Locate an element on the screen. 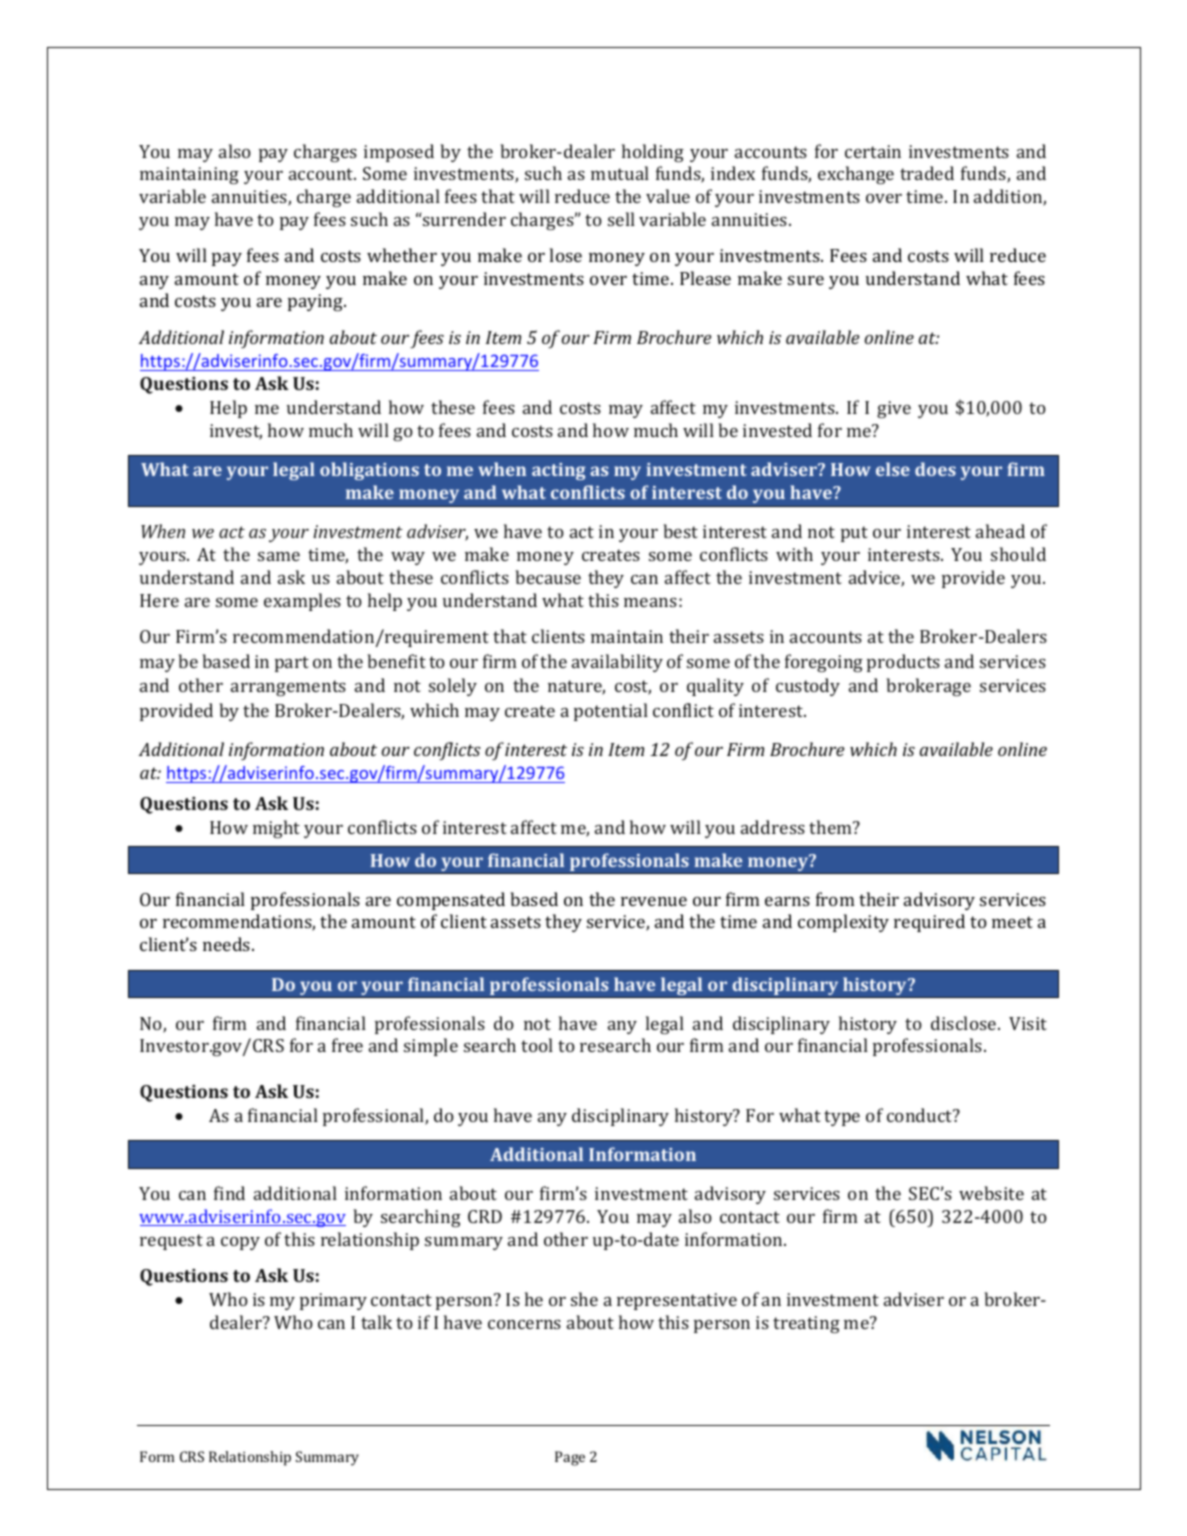  traded is located at coordinates (927, 173).
